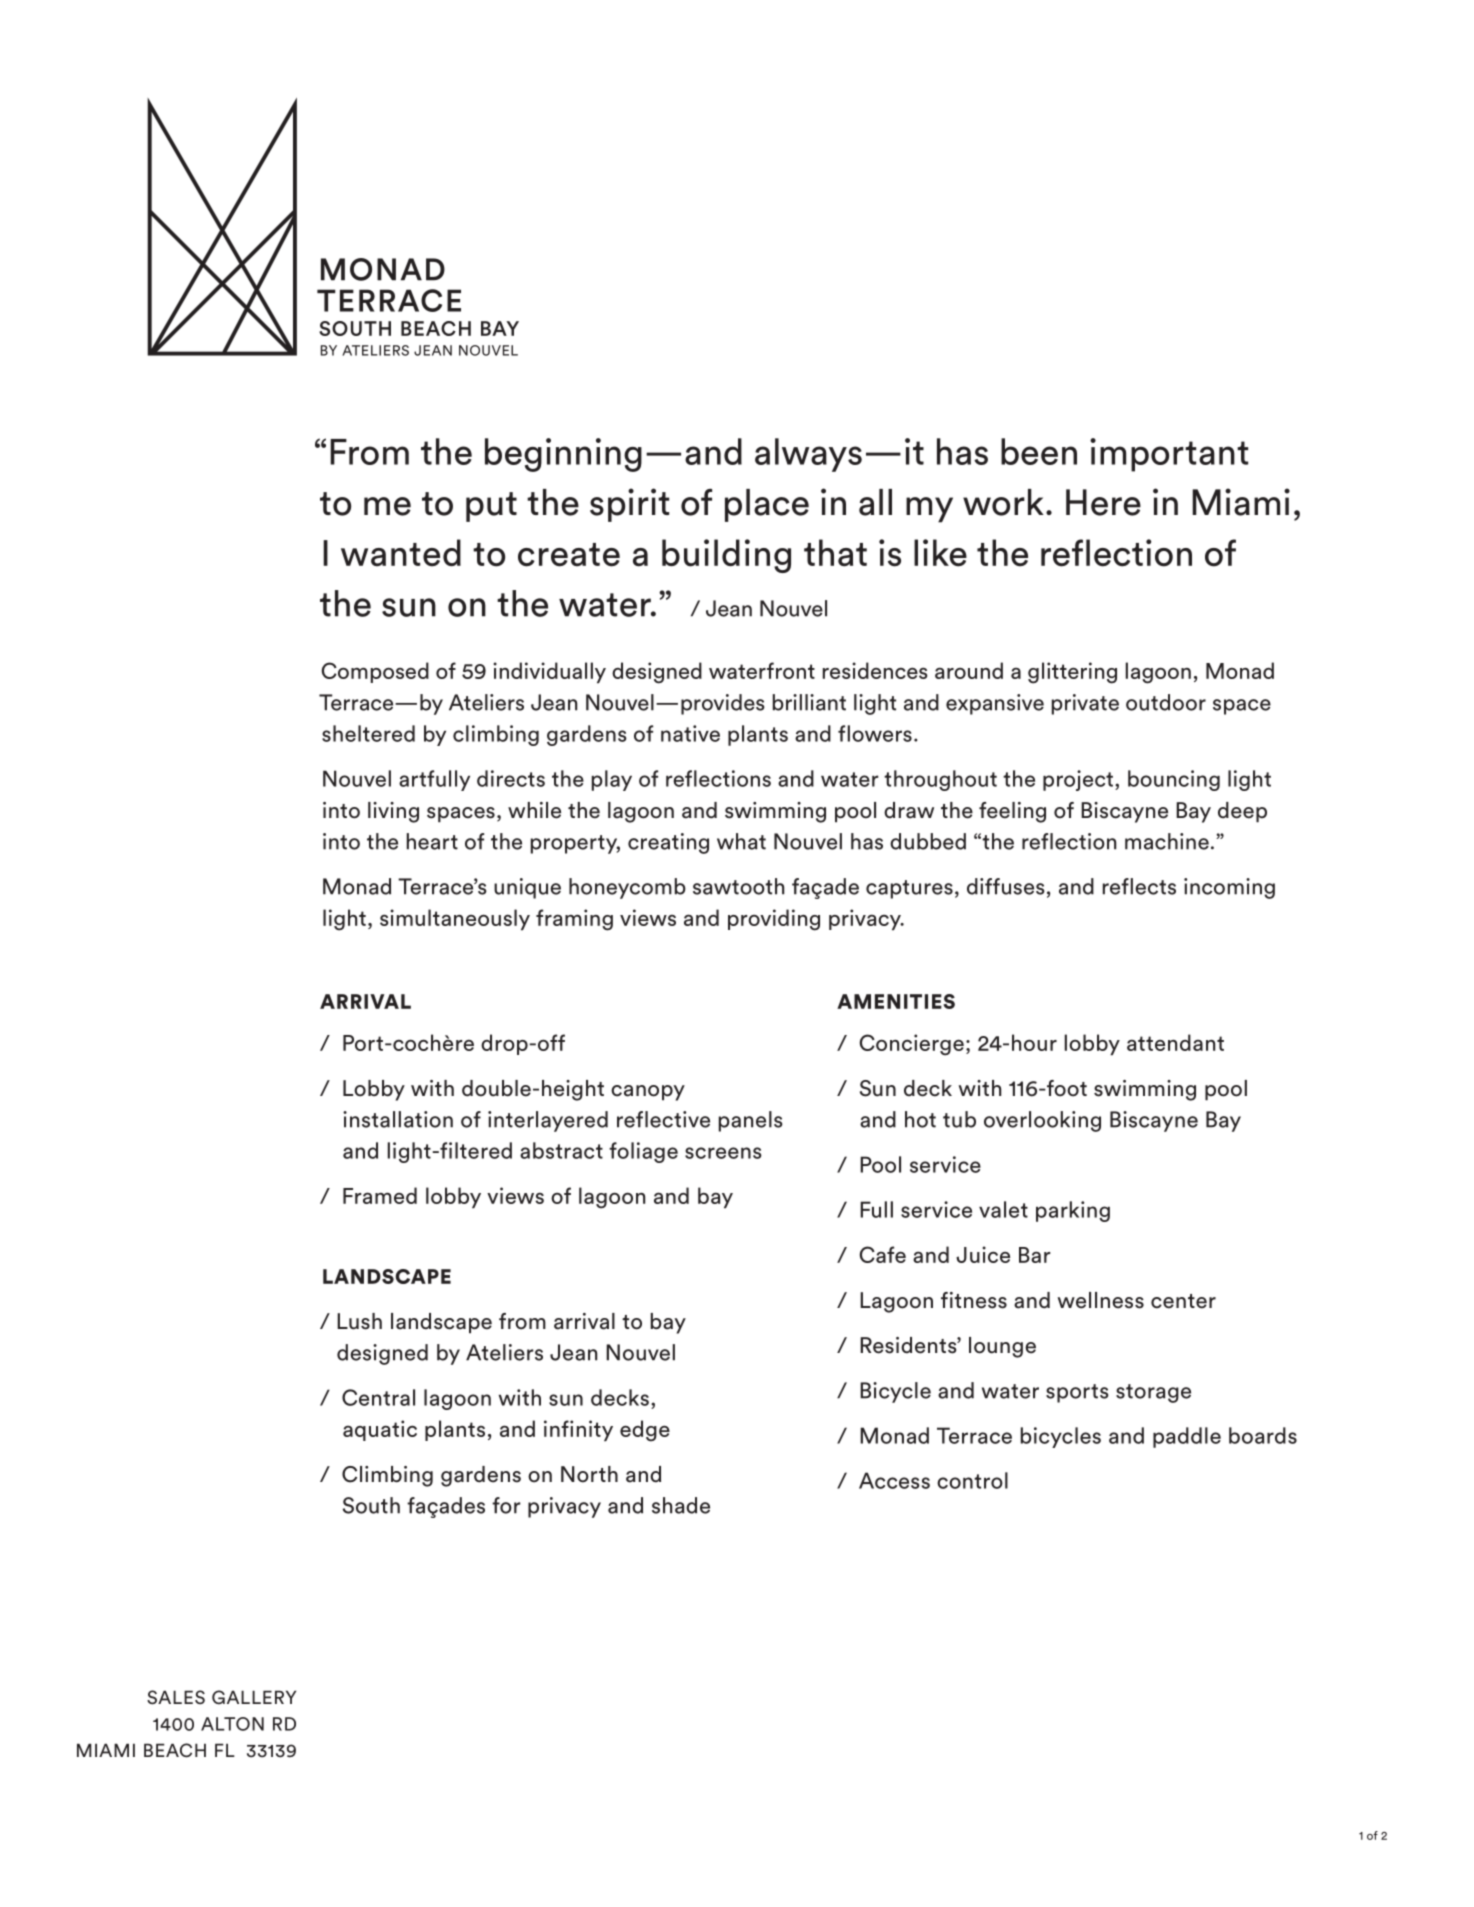 Image resolution: width=1474 pixels, height=1907 pixels. Describe the element at coordinates (1175, 1042) in the image. I see `attendant` at that location.
